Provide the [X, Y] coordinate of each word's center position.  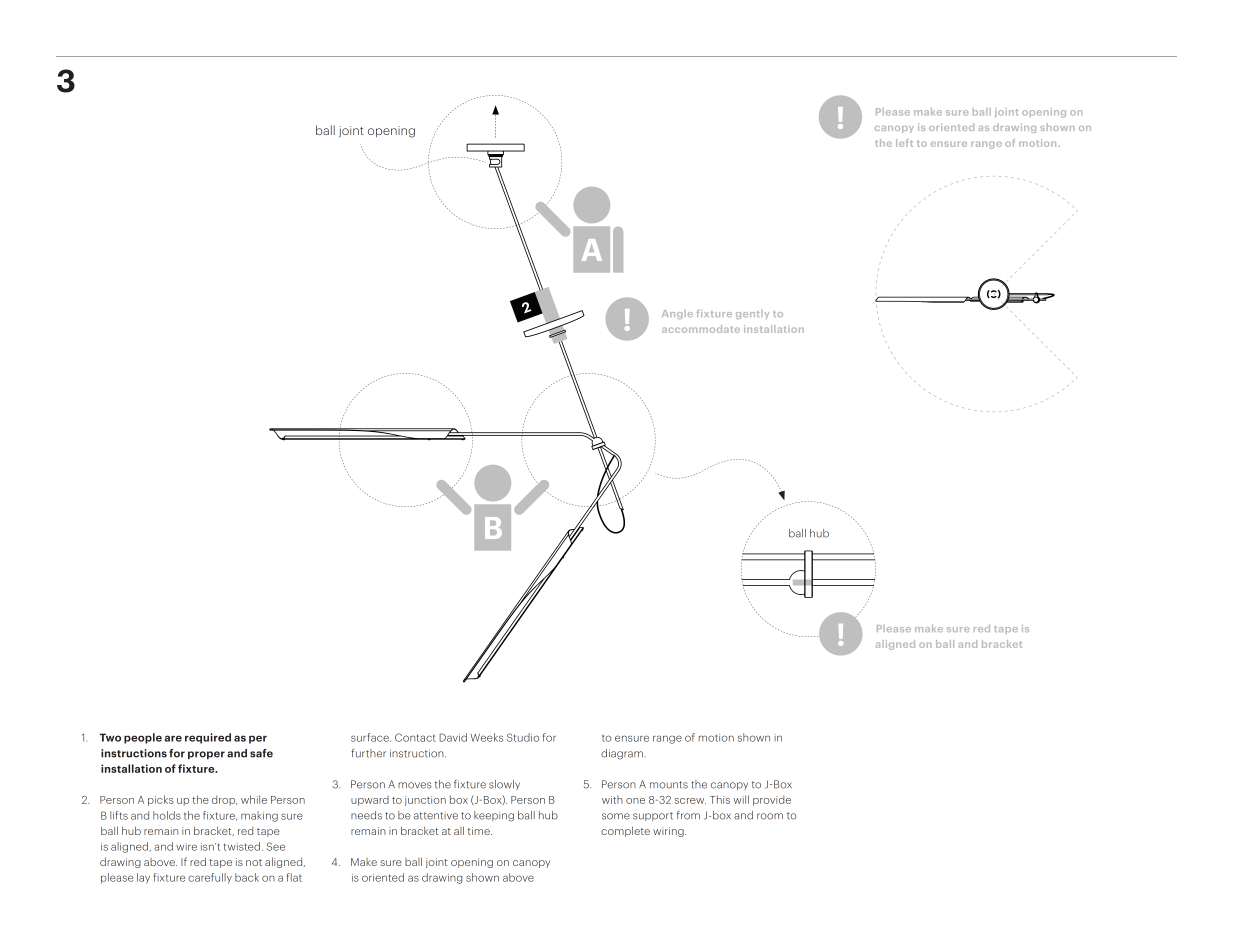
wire [186, 847]
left [904, 143]
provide [772, 800]
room [770, 816]
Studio [523, 737]
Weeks [487, 737]
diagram [622, 754]
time [480, 831]
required [208, 738]
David [453, 737]
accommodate [701, 329]
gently [752, 314]
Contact [415, 737]
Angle [677, 314]
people [143, 738]
